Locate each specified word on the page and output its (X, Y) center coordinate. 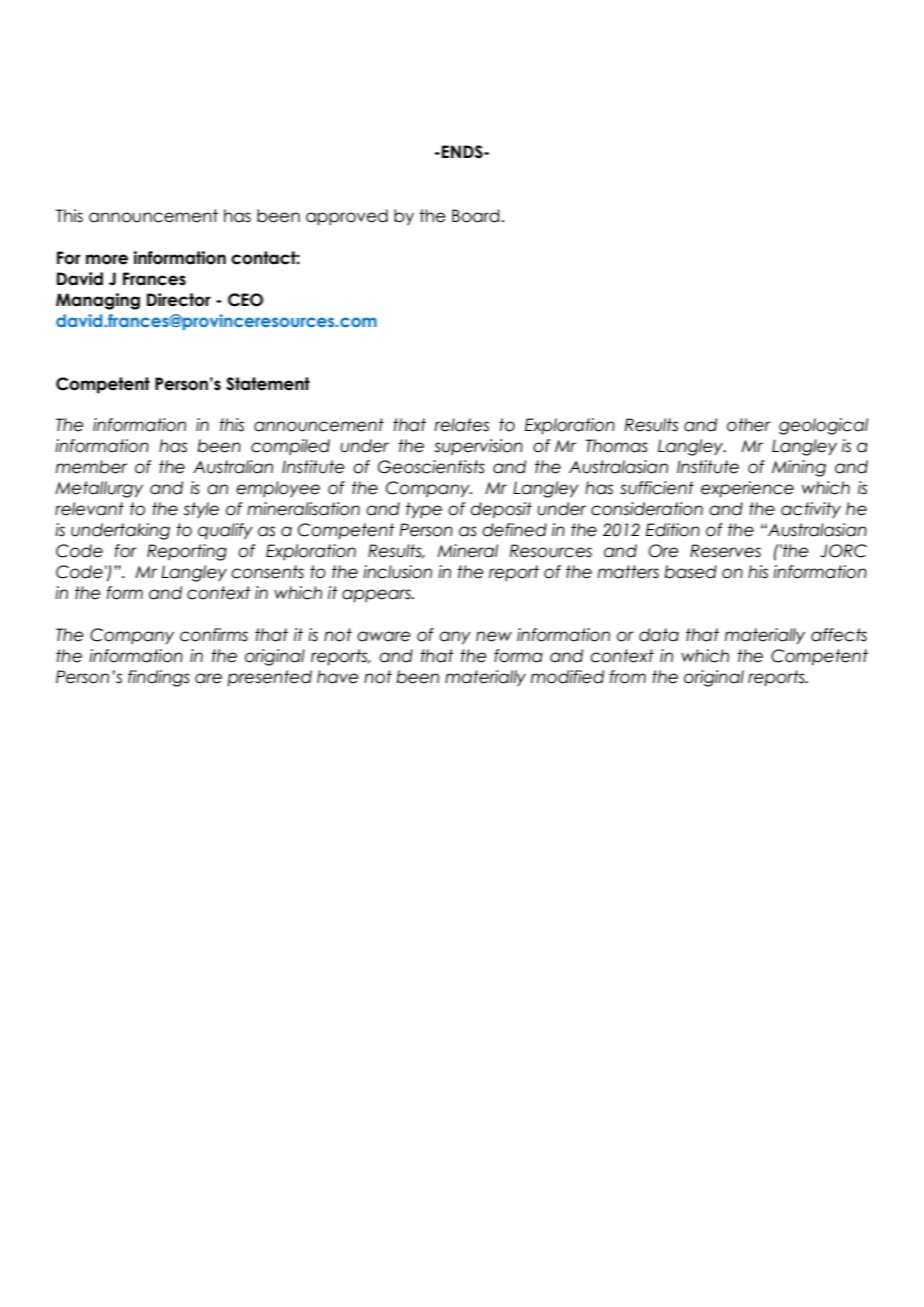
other (749, 425)
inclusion (397, 572)
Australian (233, 467)
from (628, 677)
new (494, 636)
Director (179, 300)
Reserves (725, 551)
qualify (225, 531)
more (107, 259)
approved (347, 217)
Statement (268, 384)
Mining (799, 468)
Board (475, 216)
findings (159, 678)
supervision (478, 447)
